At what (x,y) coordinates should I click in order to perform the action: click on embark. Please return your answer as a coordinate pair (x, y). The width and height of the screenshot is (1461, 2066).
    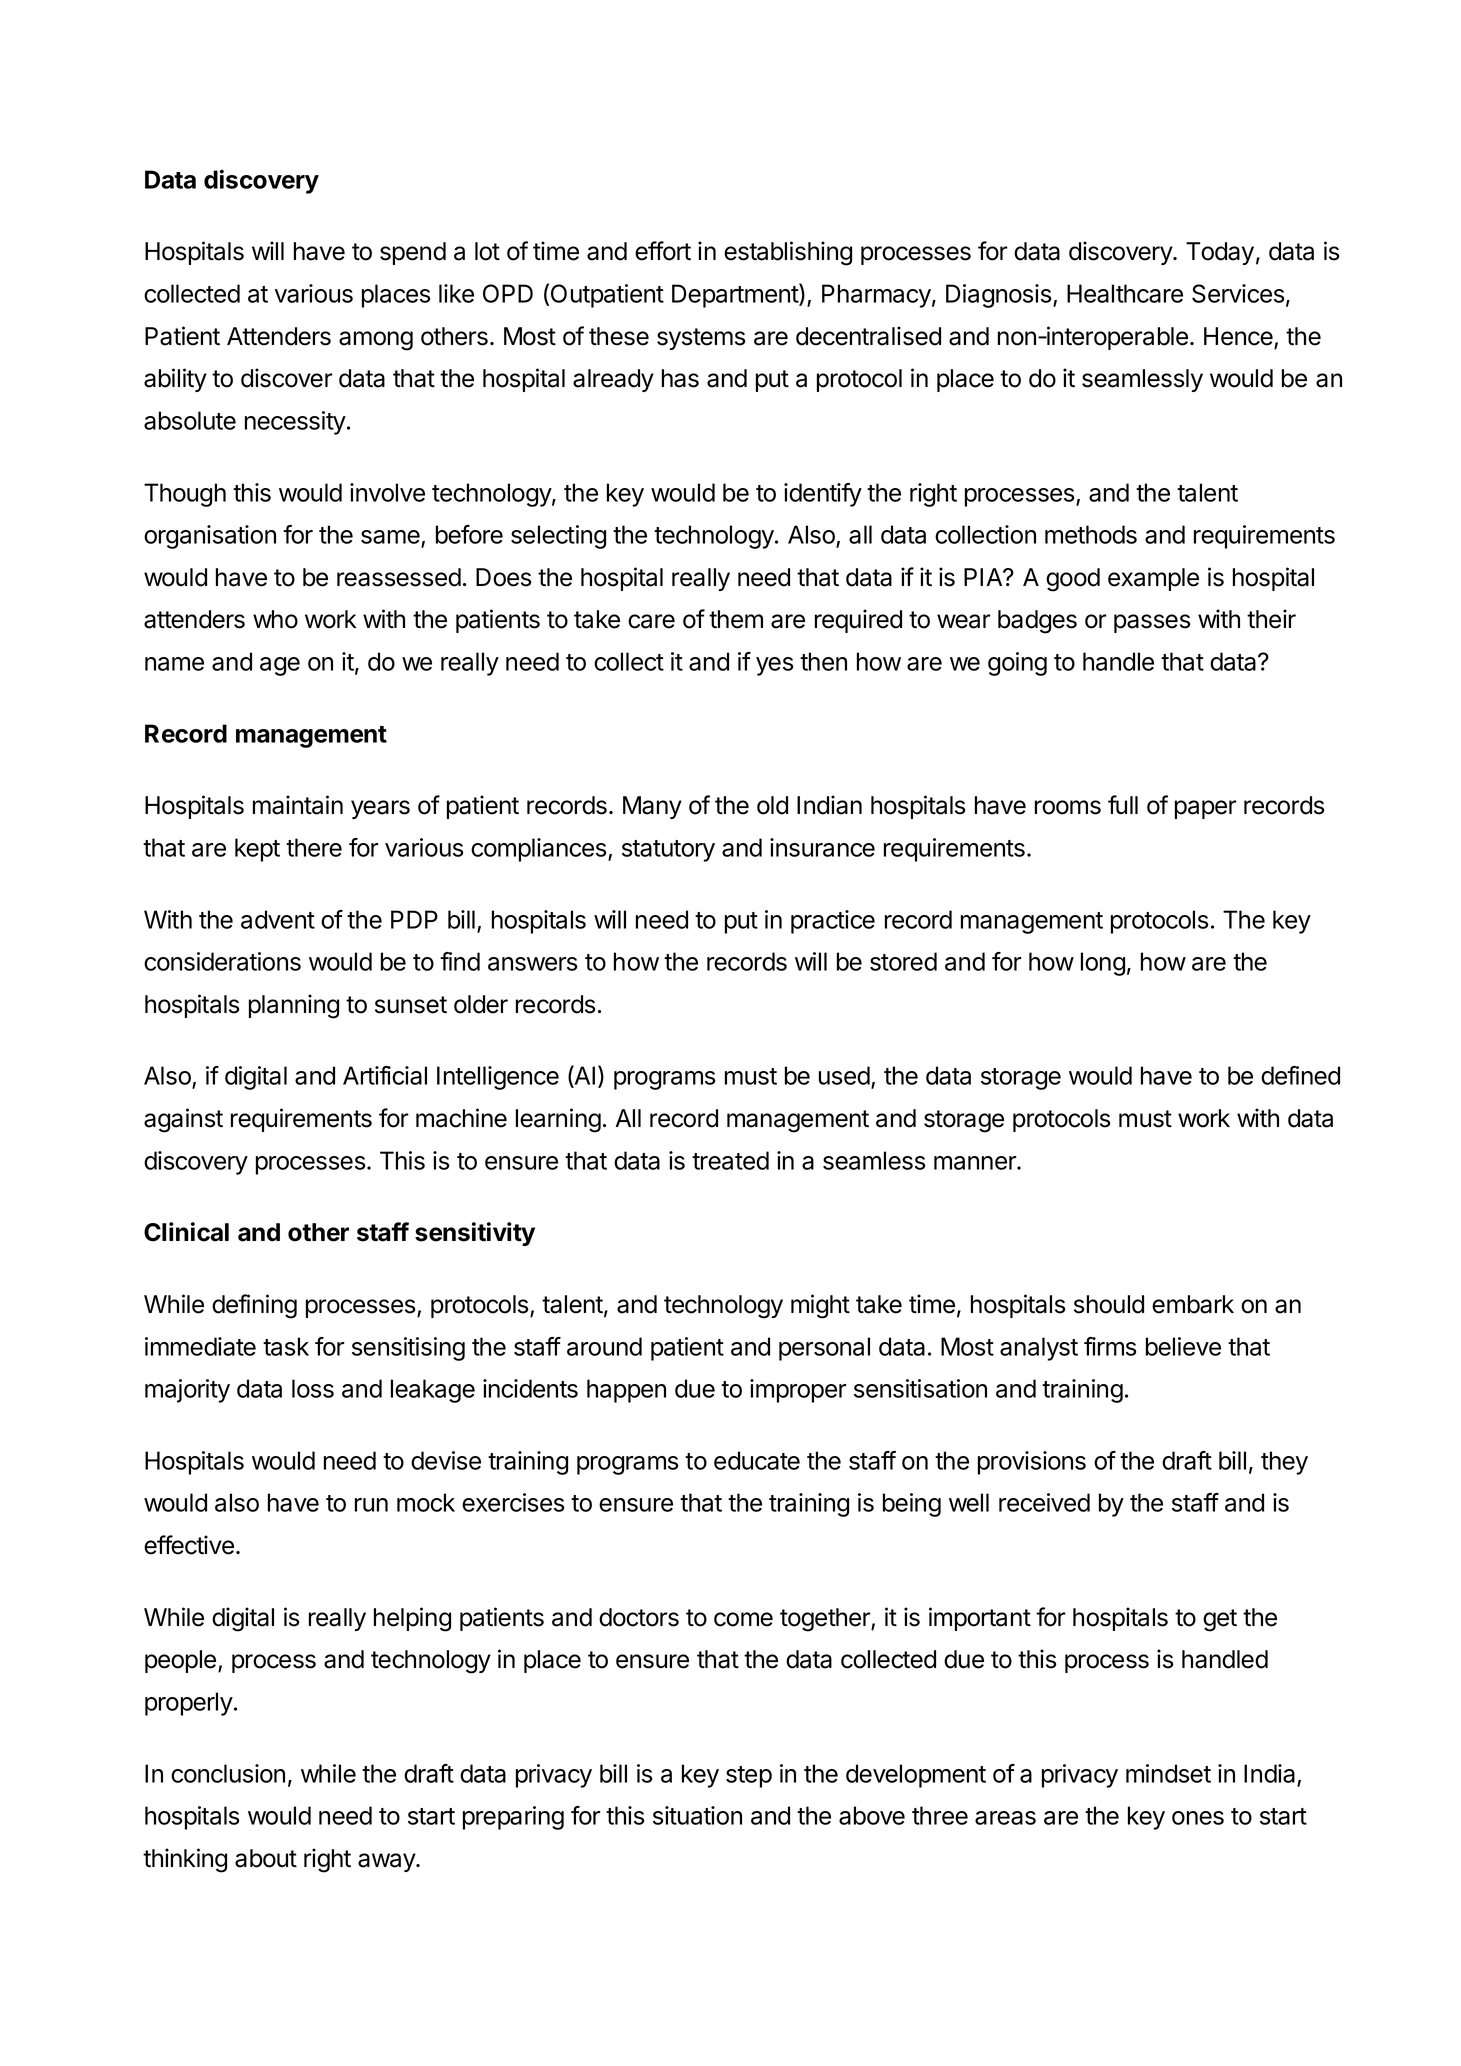
    Looking at the image, I should click on (1193, 1304).
